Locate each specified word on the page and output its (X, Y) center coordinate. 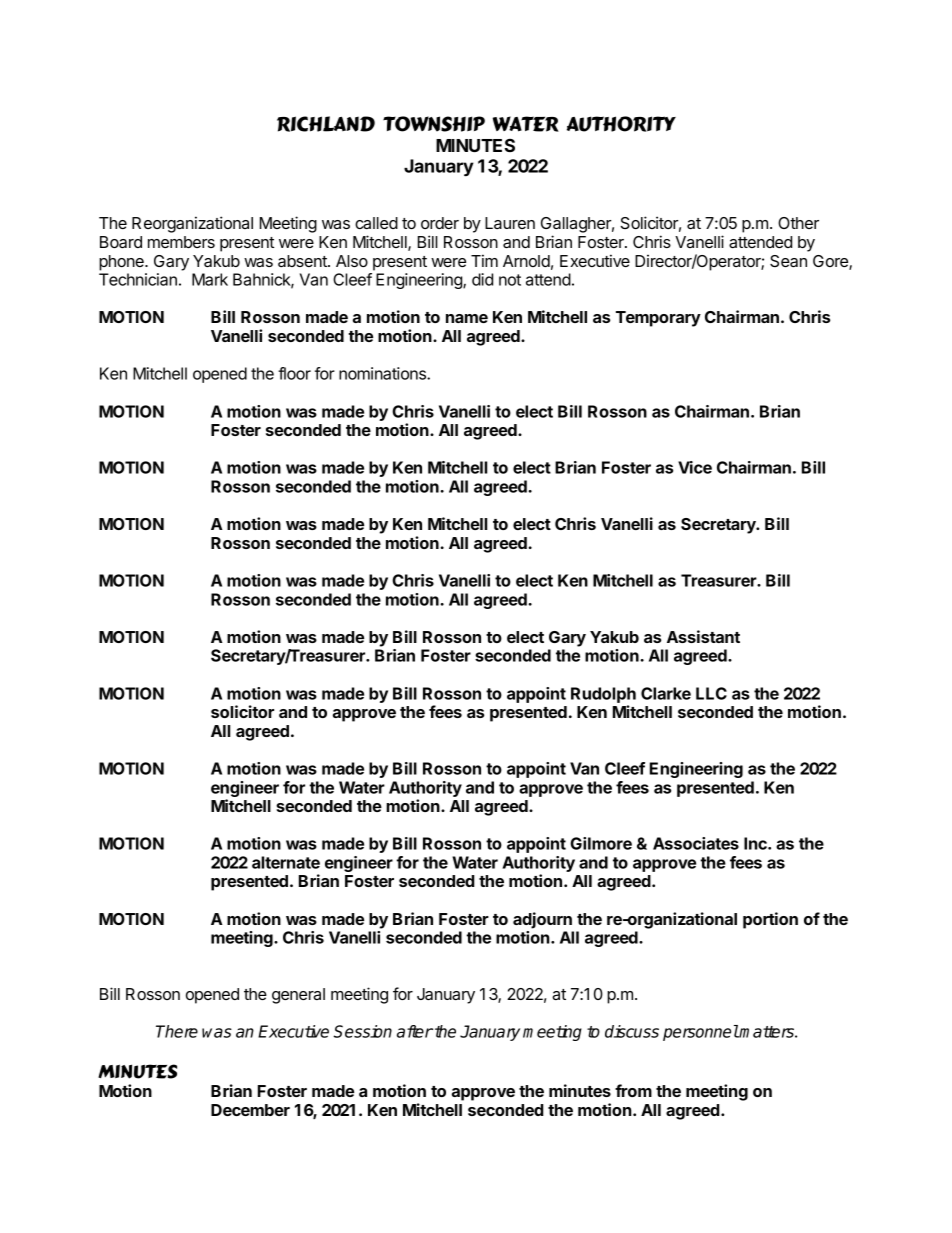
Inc (756, 843)
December (250, 1110)
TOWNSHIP (434, 124)
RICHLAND (326, 124)
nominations (383, 373)
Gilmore (601, 843)
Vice (695, 467)
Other (798, 223)
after (415, 1031)
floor (294, 373)
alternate (286, 862)
